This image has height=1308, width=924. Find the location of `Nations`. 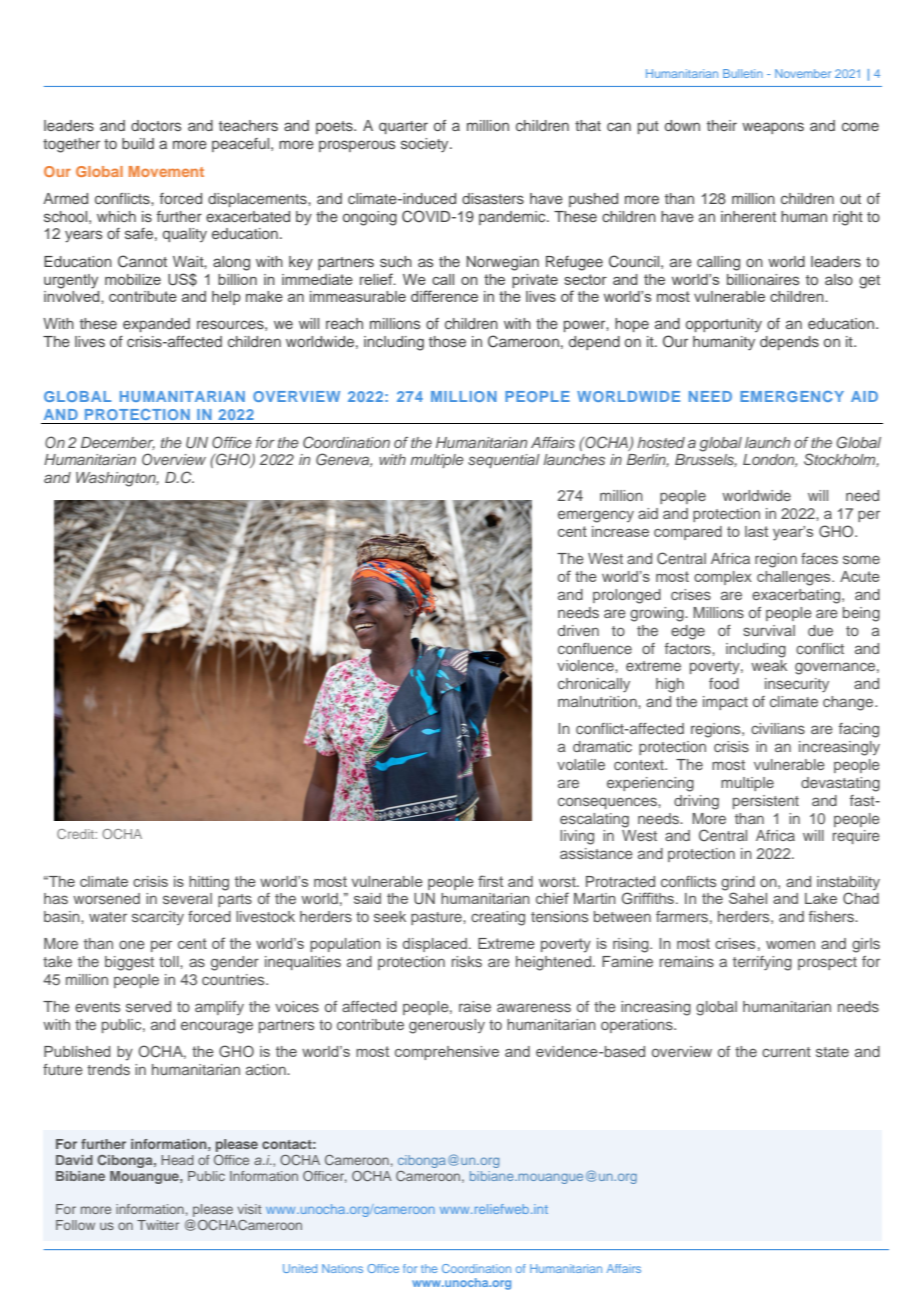

Nations is located at coordinates (342, 1268).
